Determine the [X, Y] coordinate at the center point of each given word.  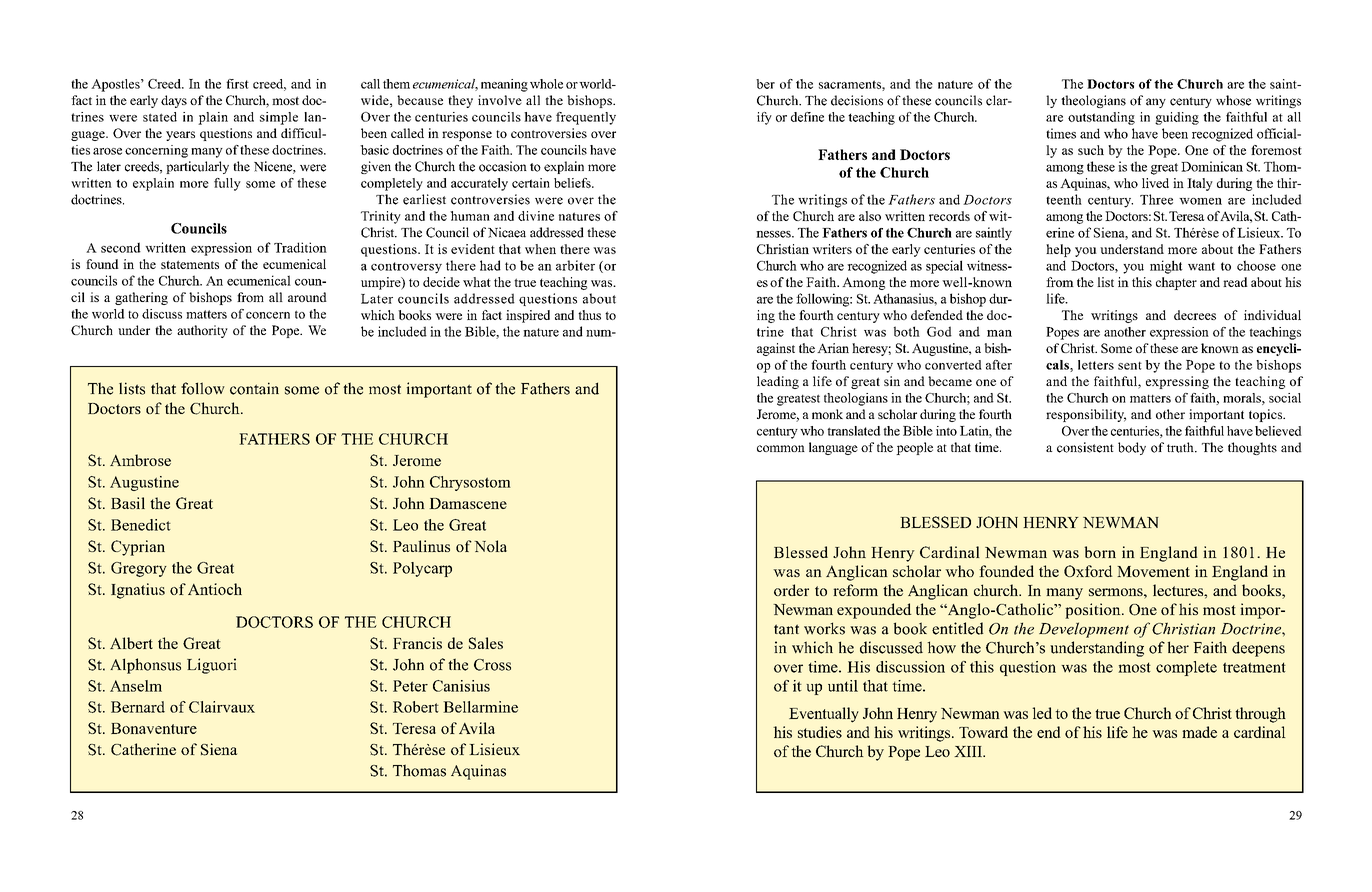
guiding [1177, 118]
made [1199, 732]
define [807, 117]
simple [279, 118]
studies [820, 732]
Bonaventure [154, 728]
